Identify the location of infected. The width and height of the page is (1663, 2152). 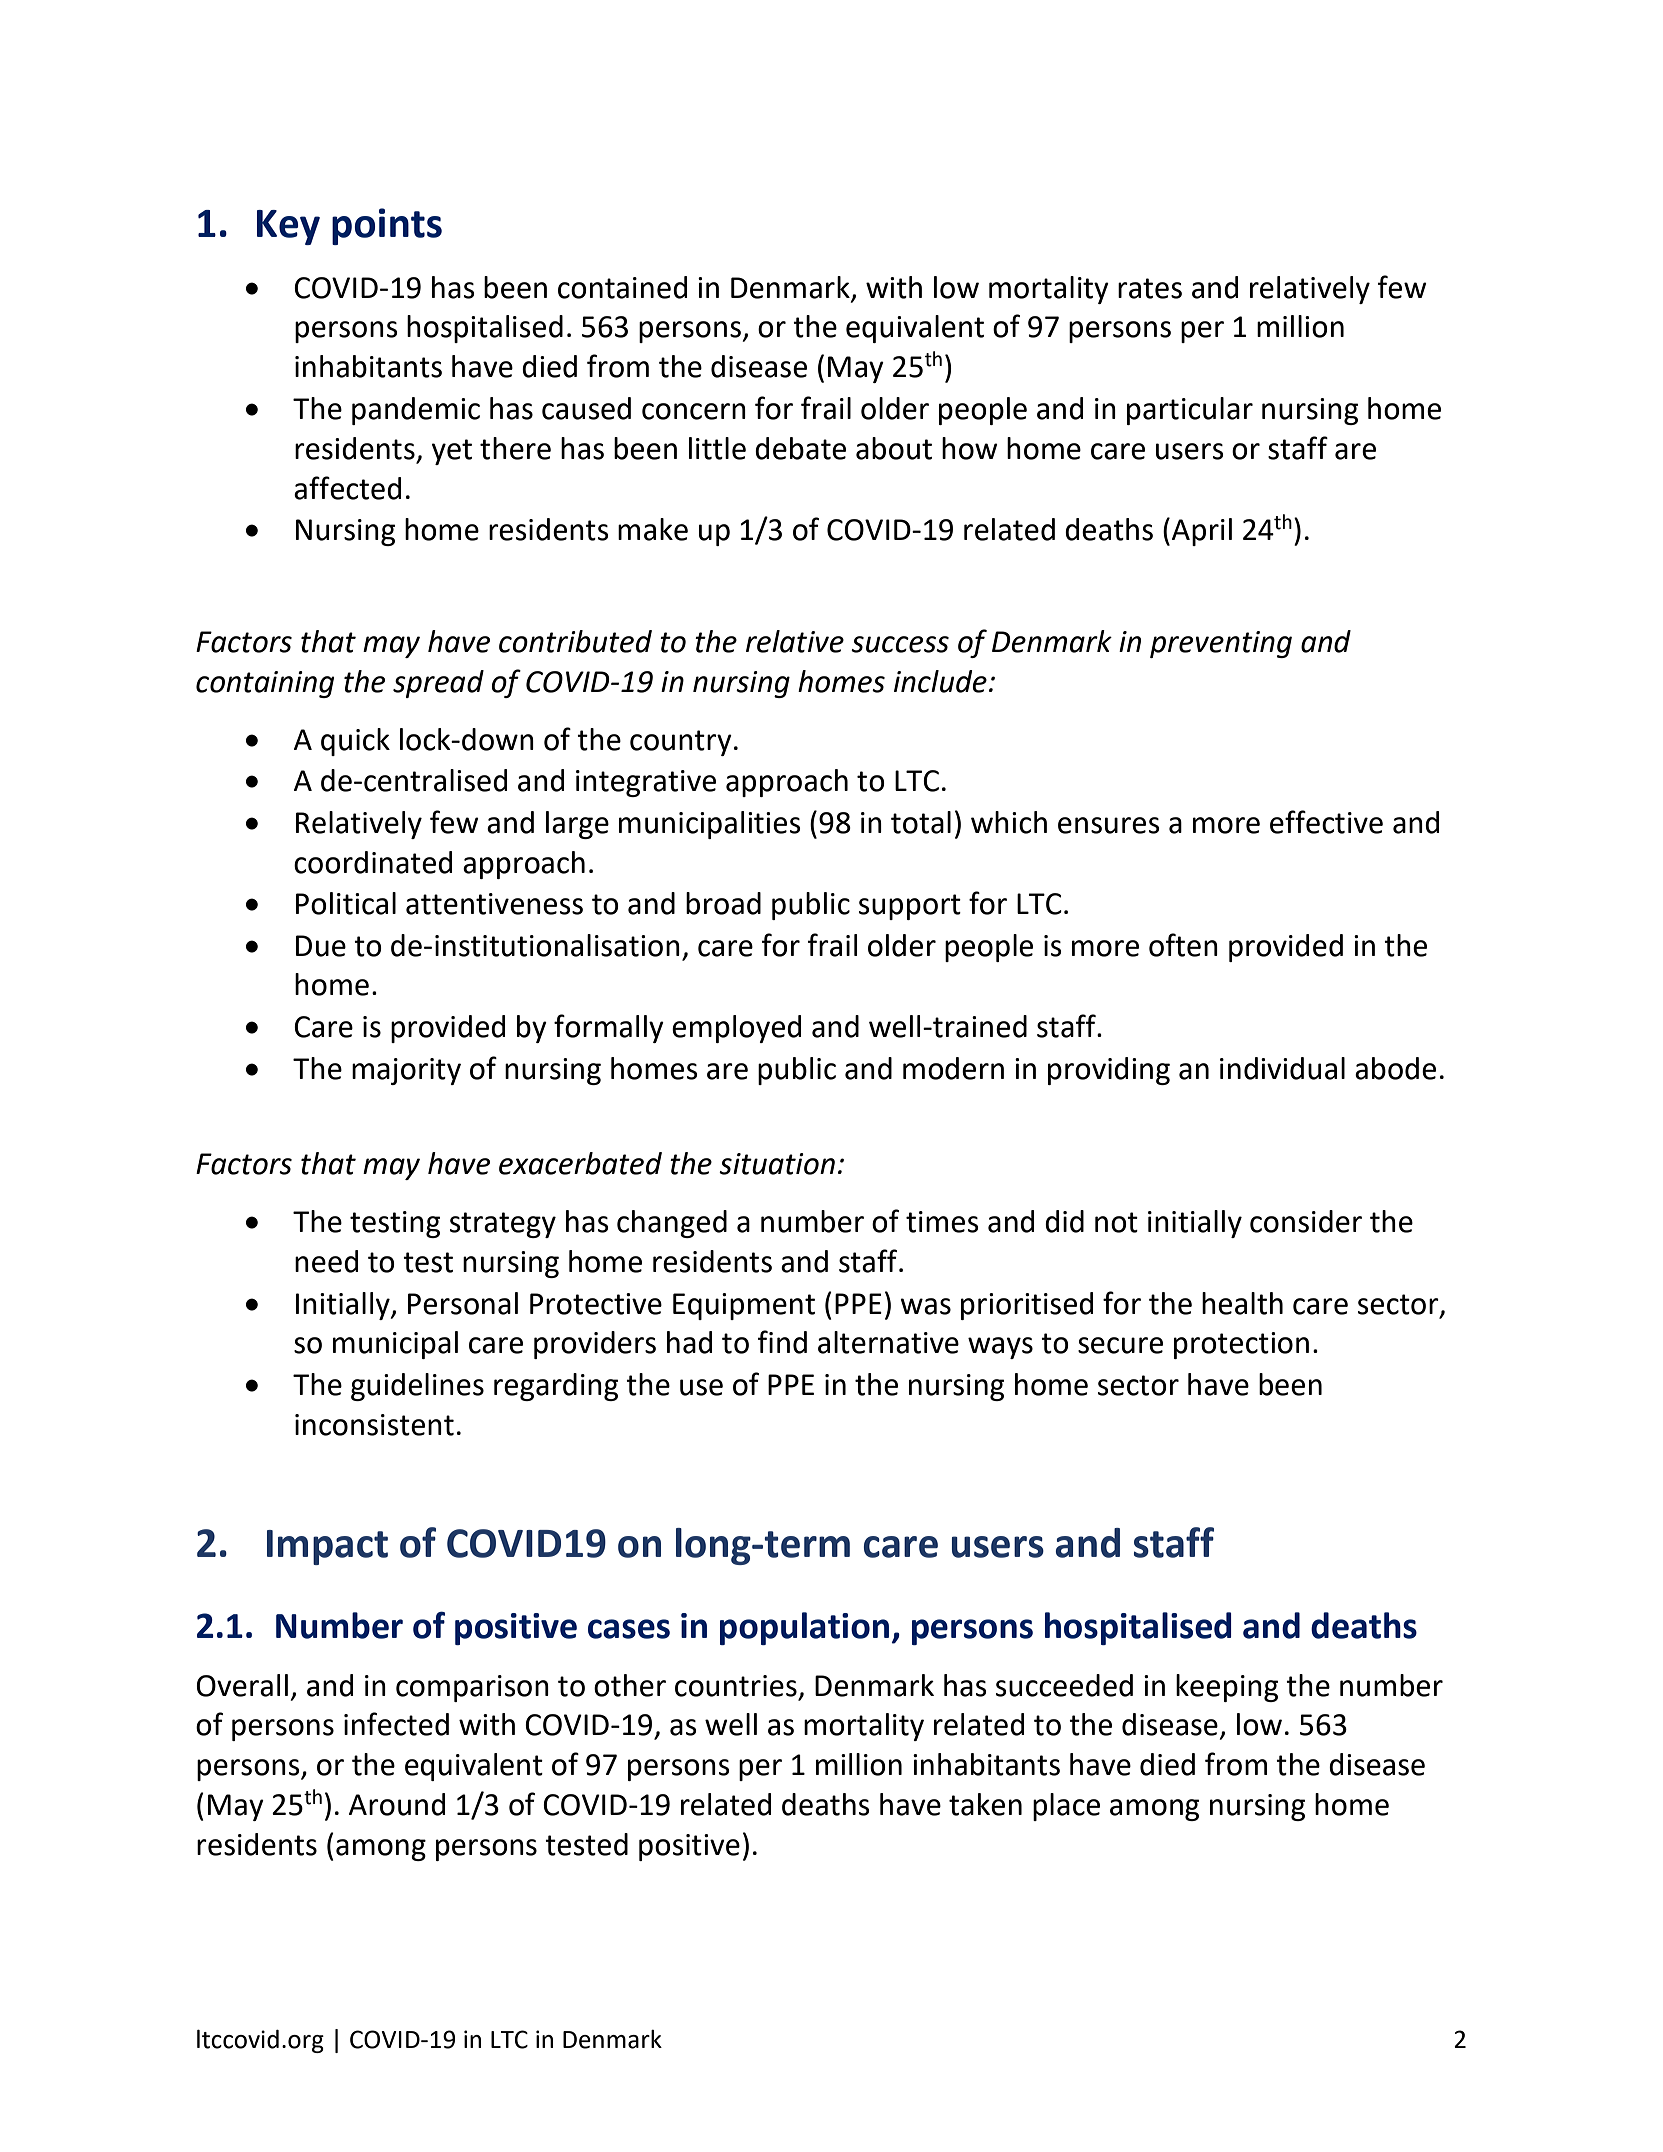
(396, 1724).
